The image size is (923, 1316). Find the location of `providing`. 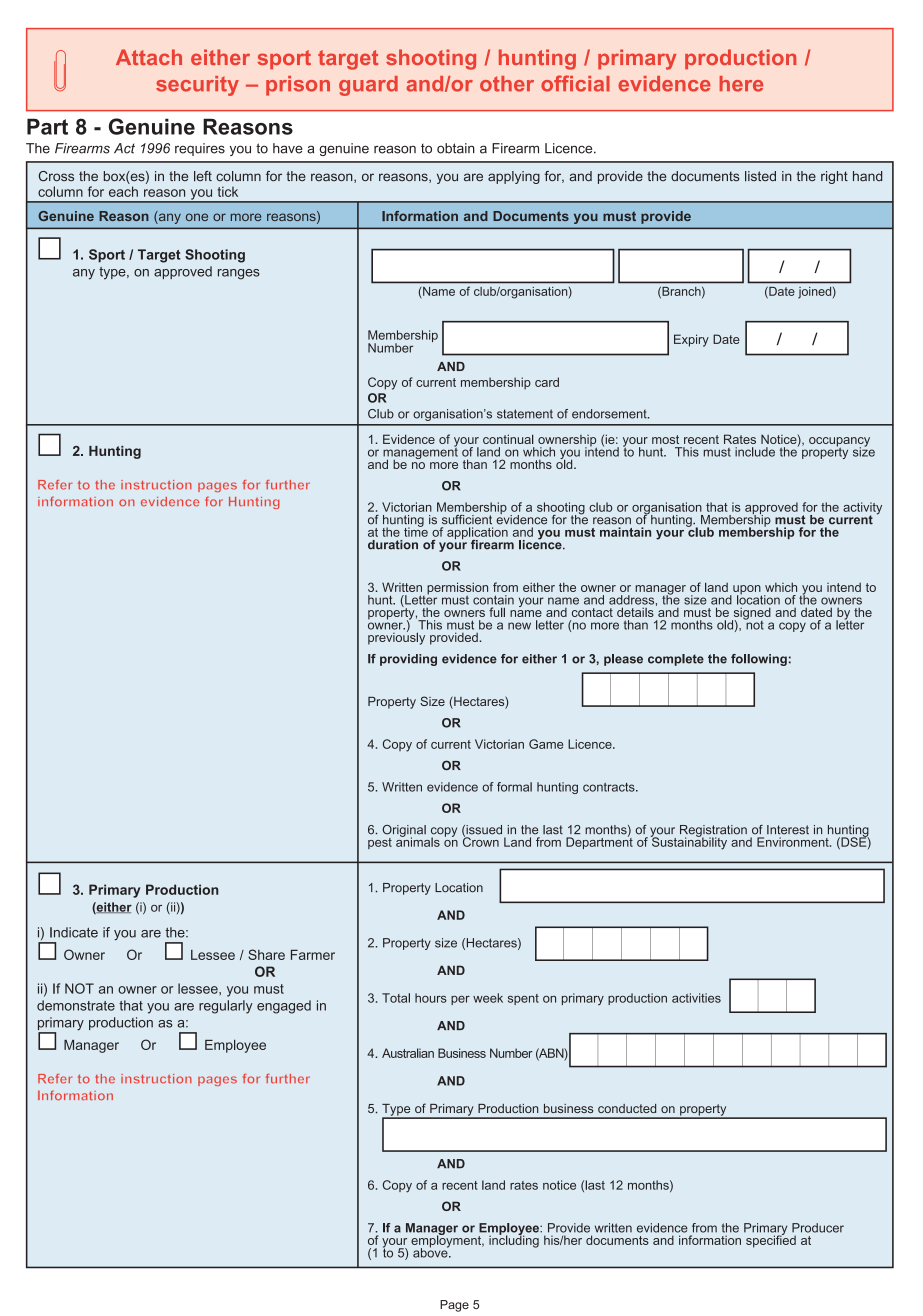

providing is located at coordinates (408, 660).
